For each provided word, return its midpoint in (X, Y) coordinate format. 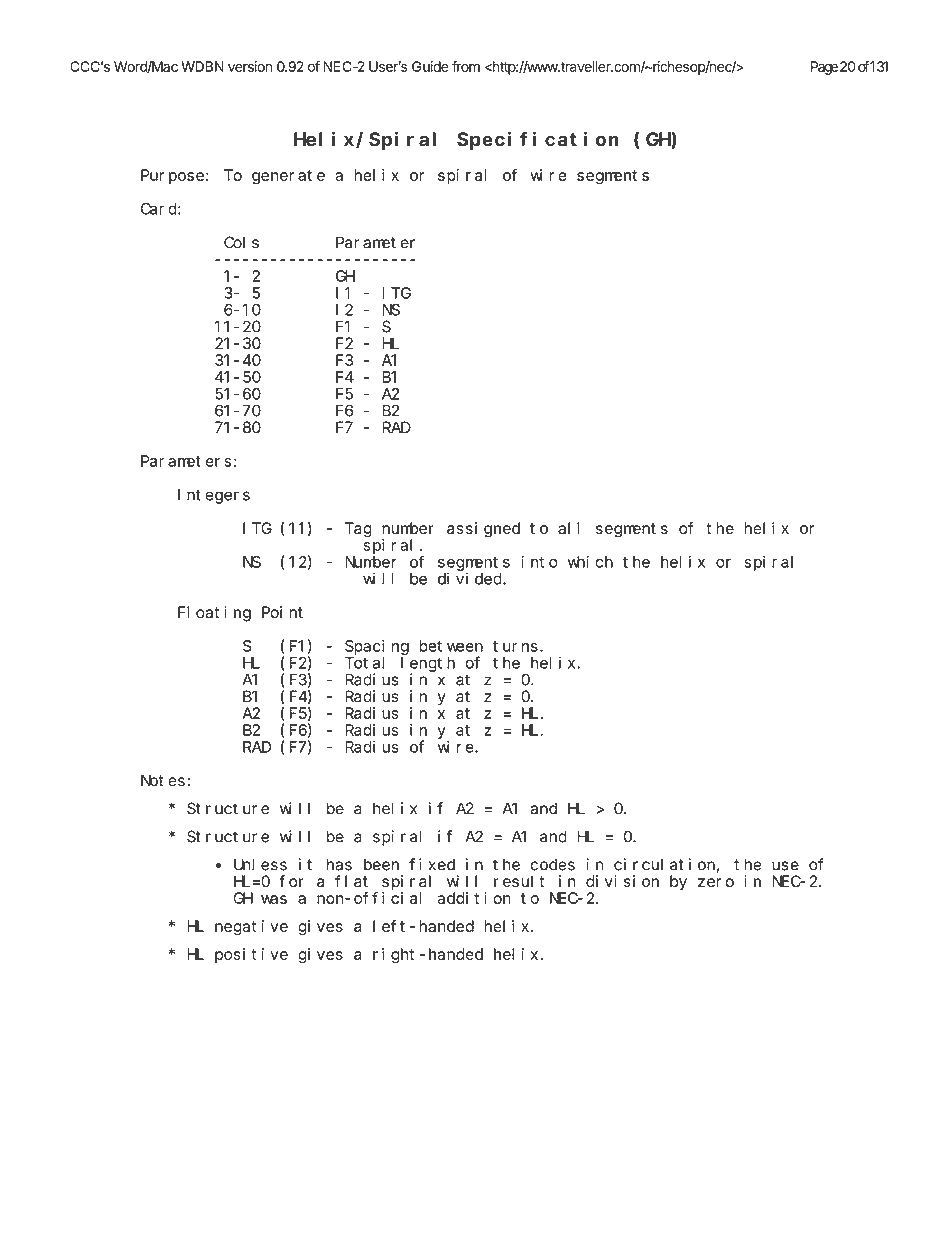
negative (251, 928)
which (590, 562)
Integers (214, 496)
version (250, 66)
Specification (538, 140)
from (466, 66)
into (539, 562)
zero (716, 883)
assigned (483, 530)
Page (824, 68)
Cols (241, 242)
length (428, 664)
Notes (164, 781)
